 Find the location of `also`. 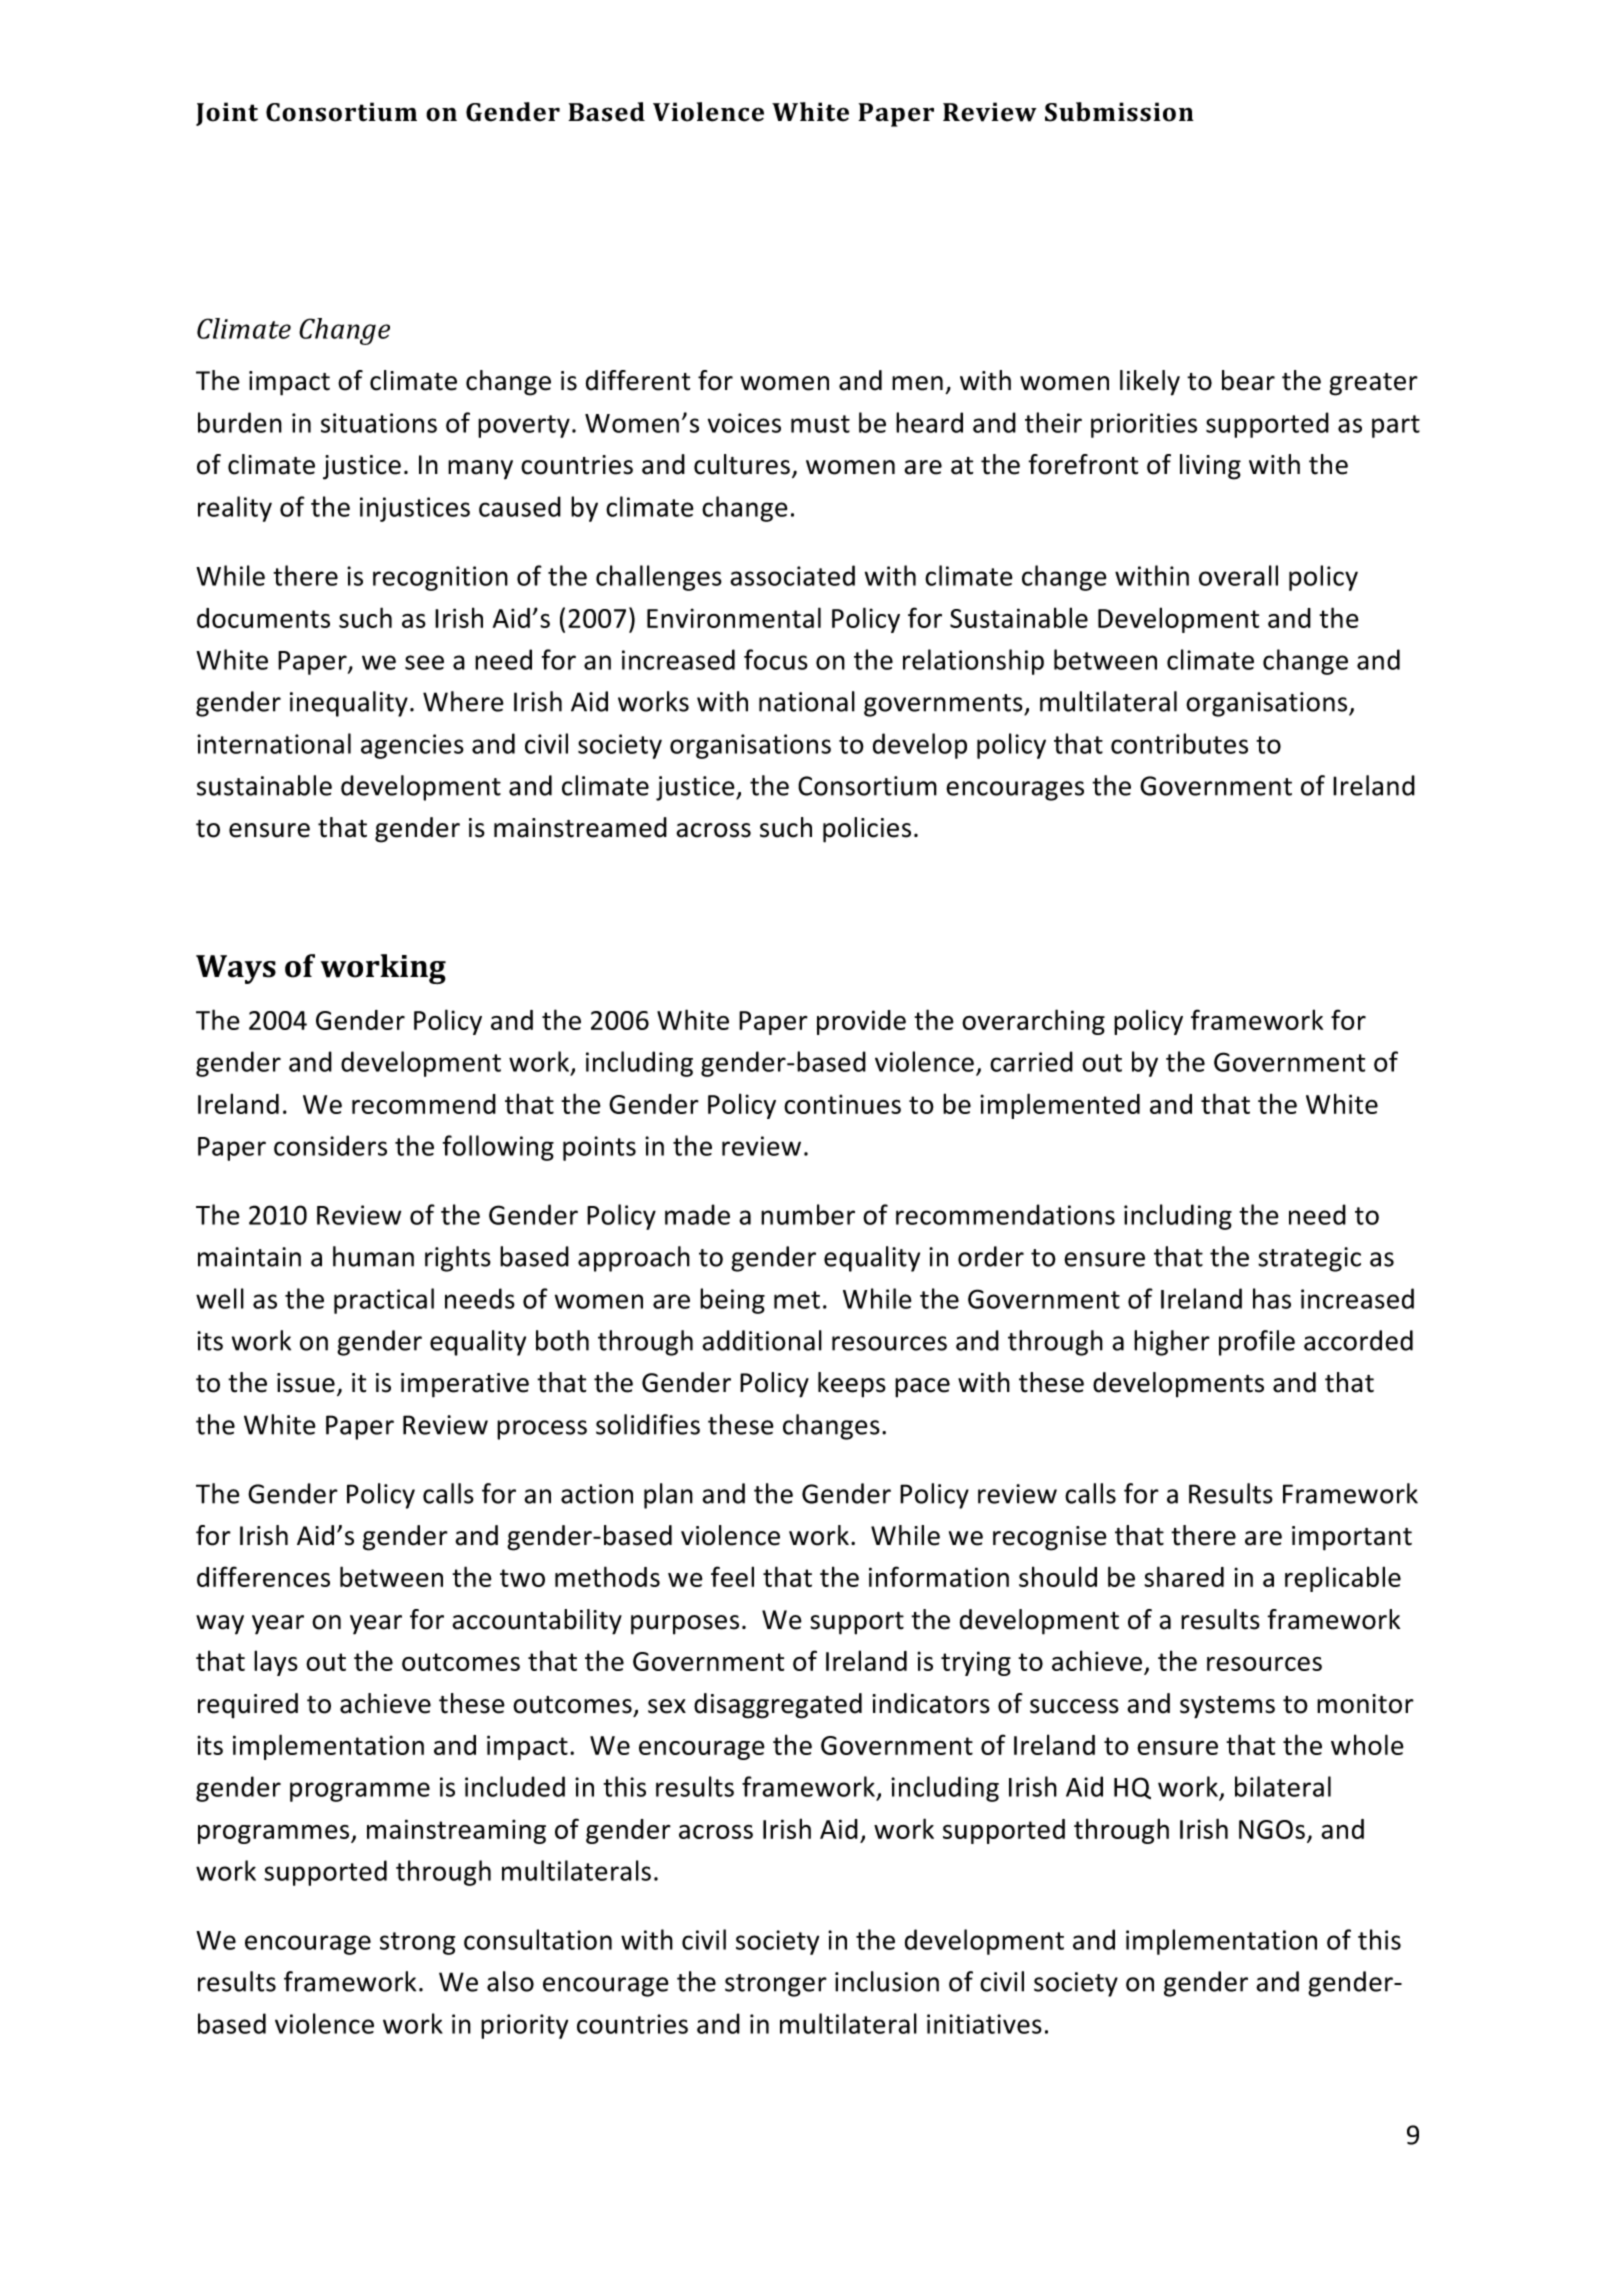

also is located at coordinates (510, 1981).
